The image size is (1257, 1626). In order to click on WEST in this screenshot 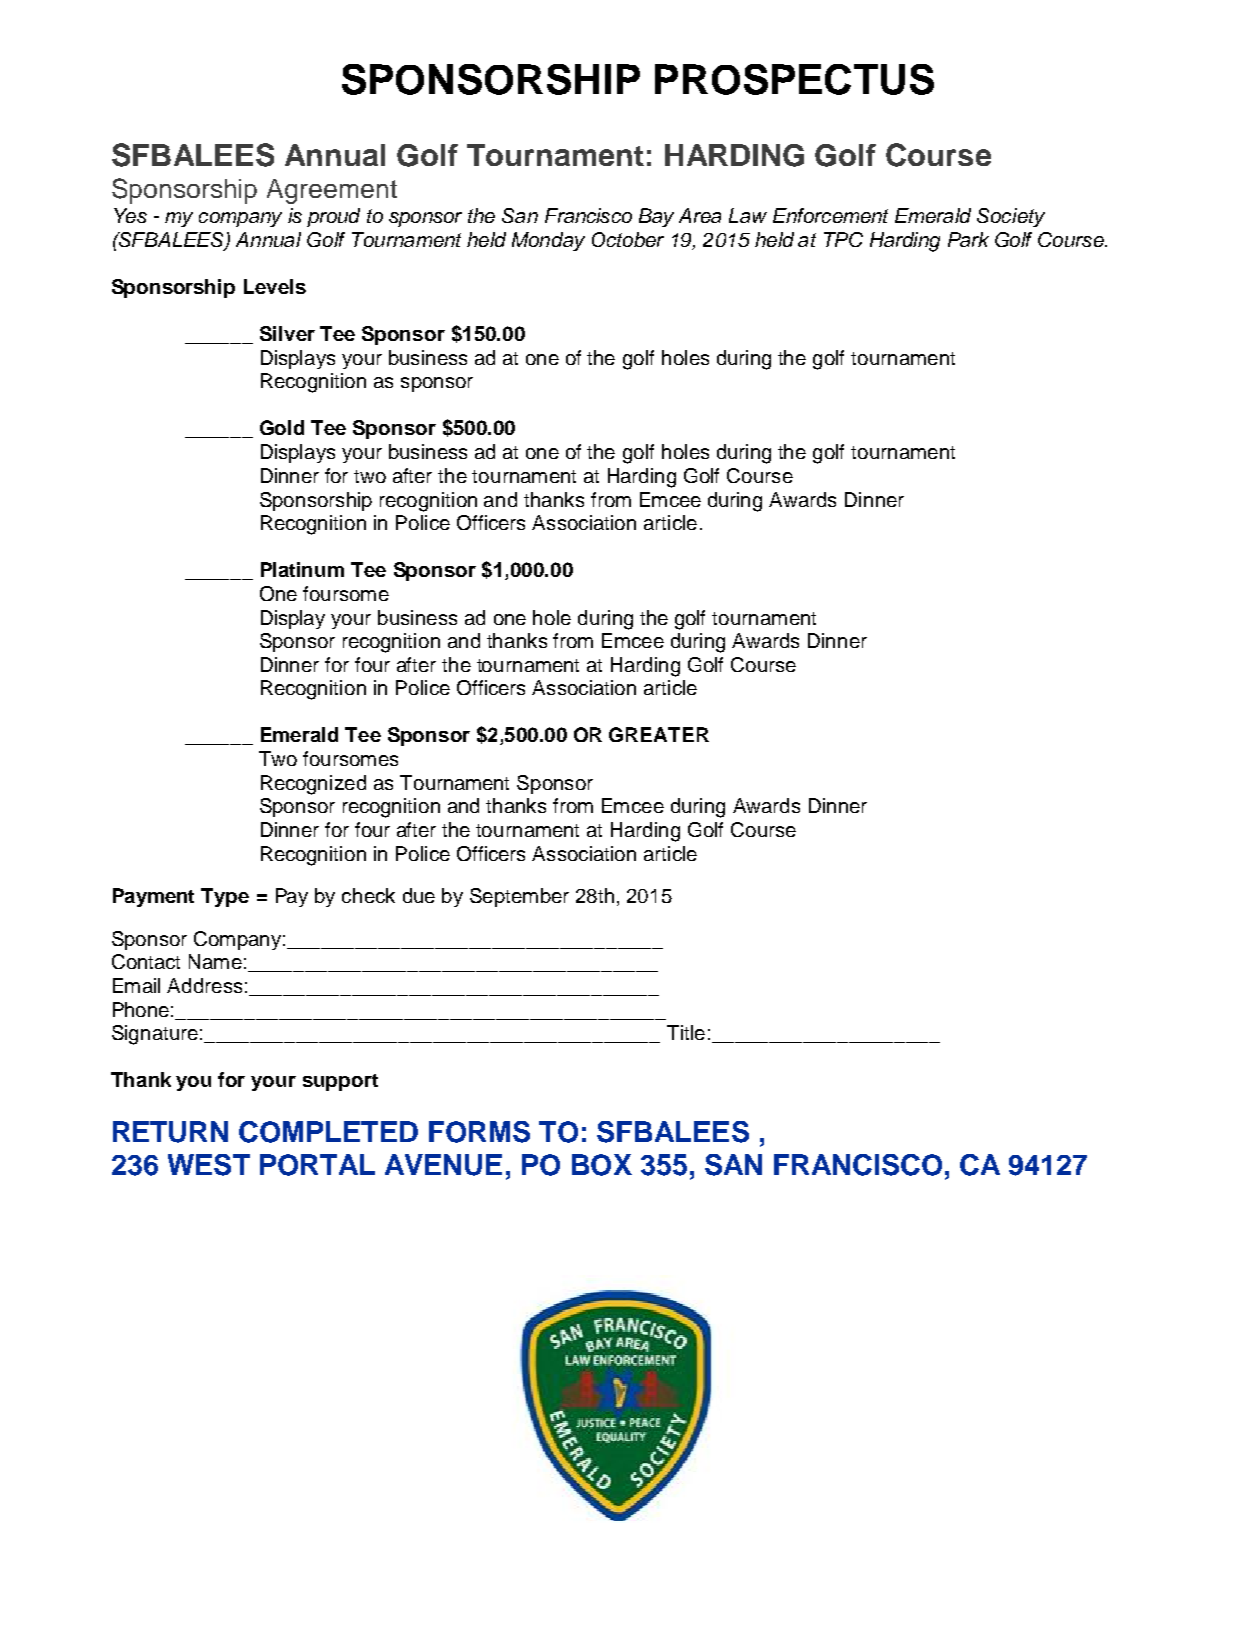, I will do `click(209, 1165)`.
